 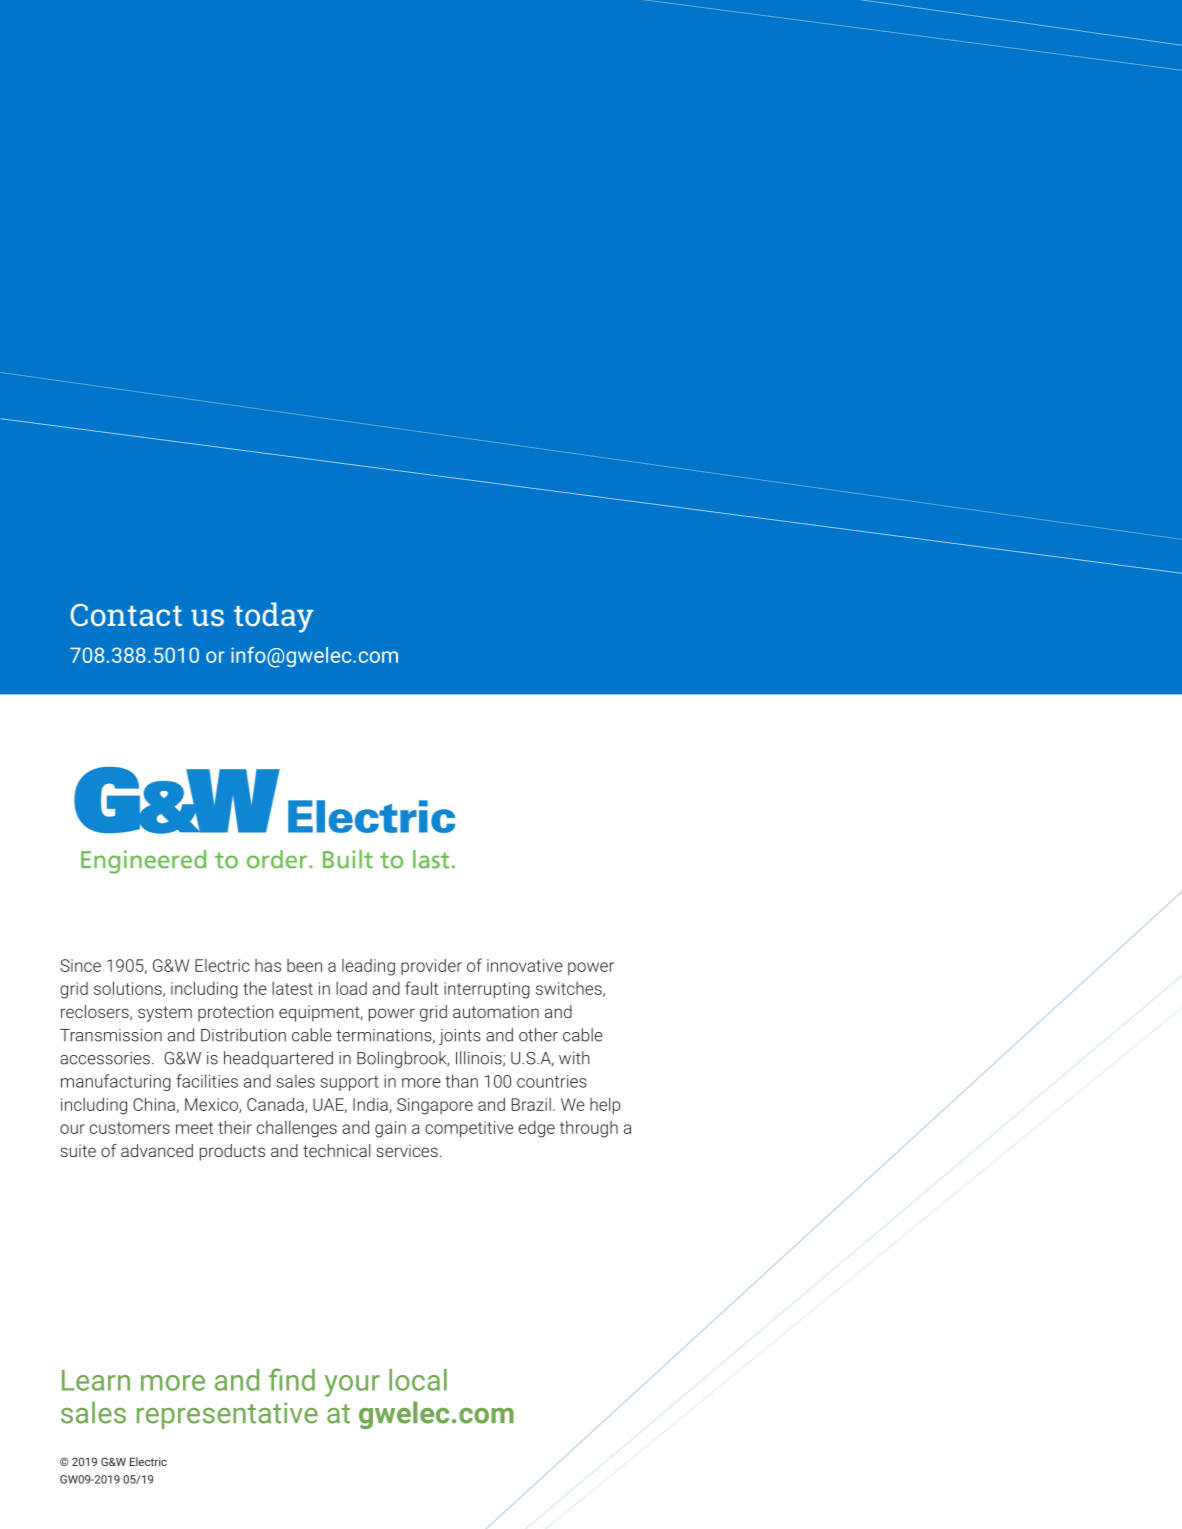 I want to click on switches, so click(x=570, y=989).
